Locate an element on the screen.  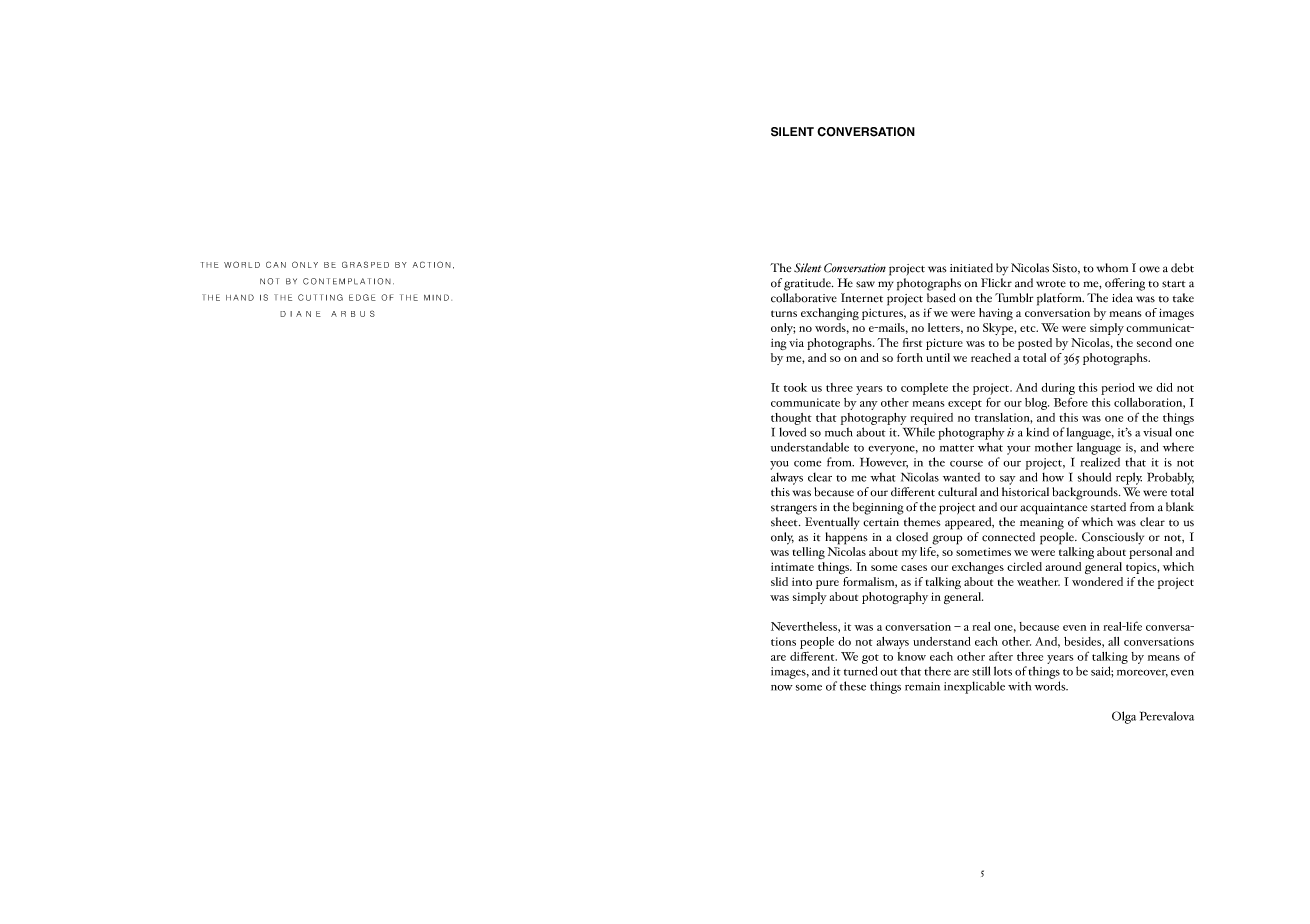
kind is located at coordinates (1037, 432).
